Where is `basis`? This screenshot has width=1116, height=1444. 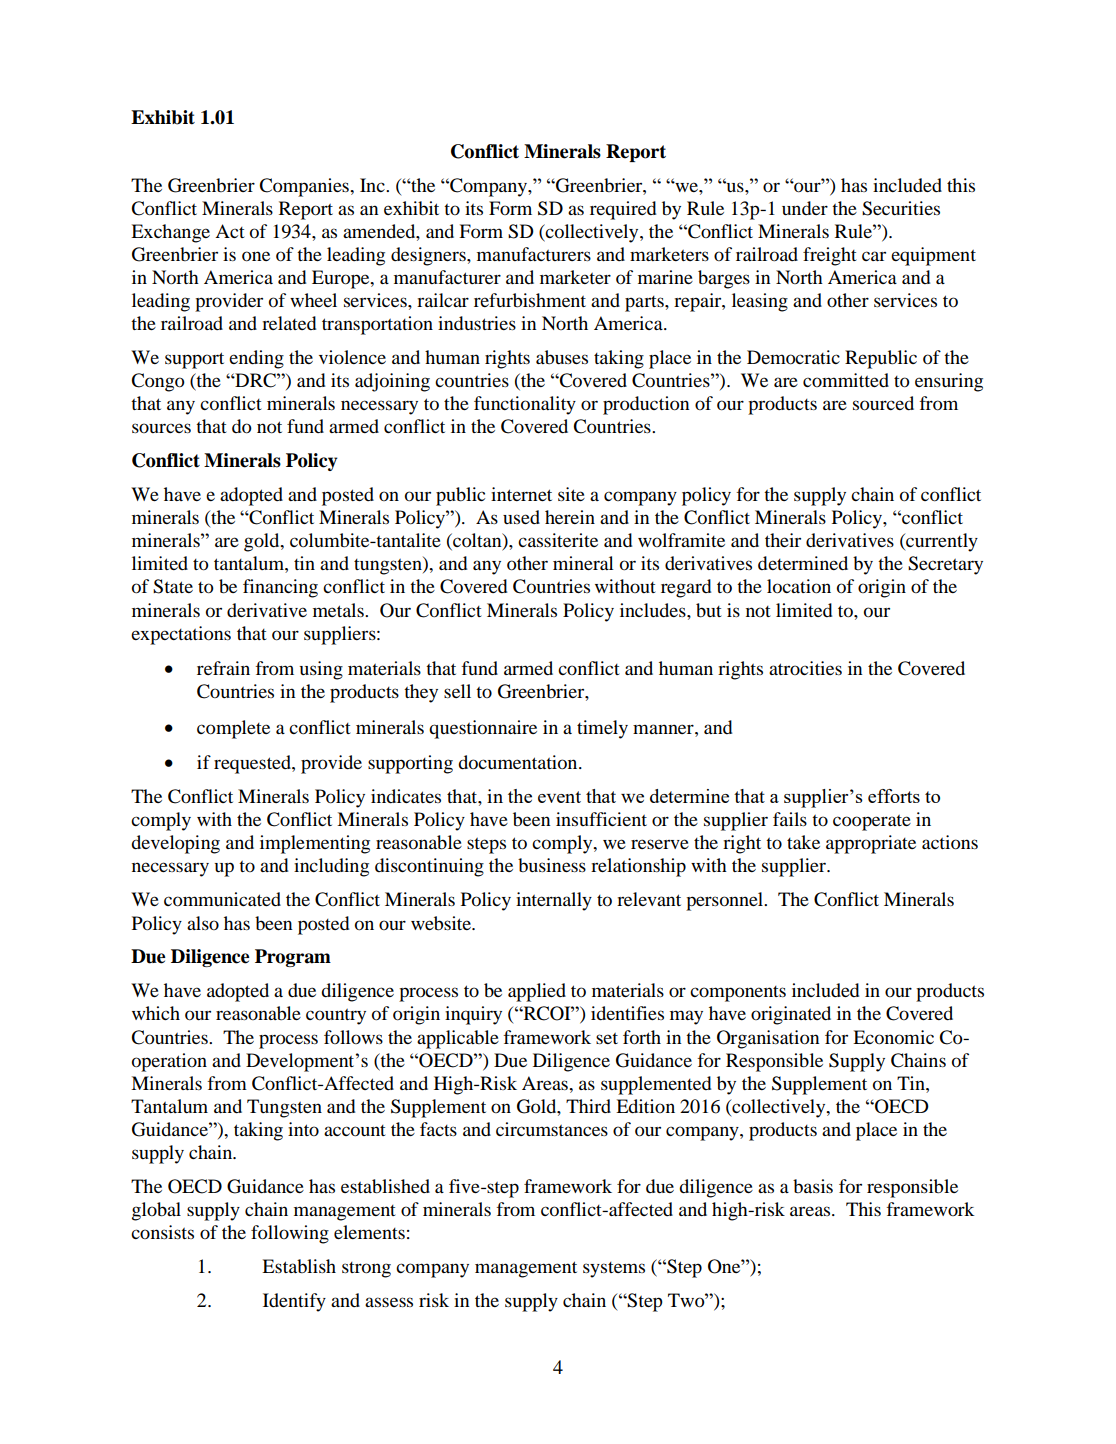
basis is located at coordinates (813, 1186).
